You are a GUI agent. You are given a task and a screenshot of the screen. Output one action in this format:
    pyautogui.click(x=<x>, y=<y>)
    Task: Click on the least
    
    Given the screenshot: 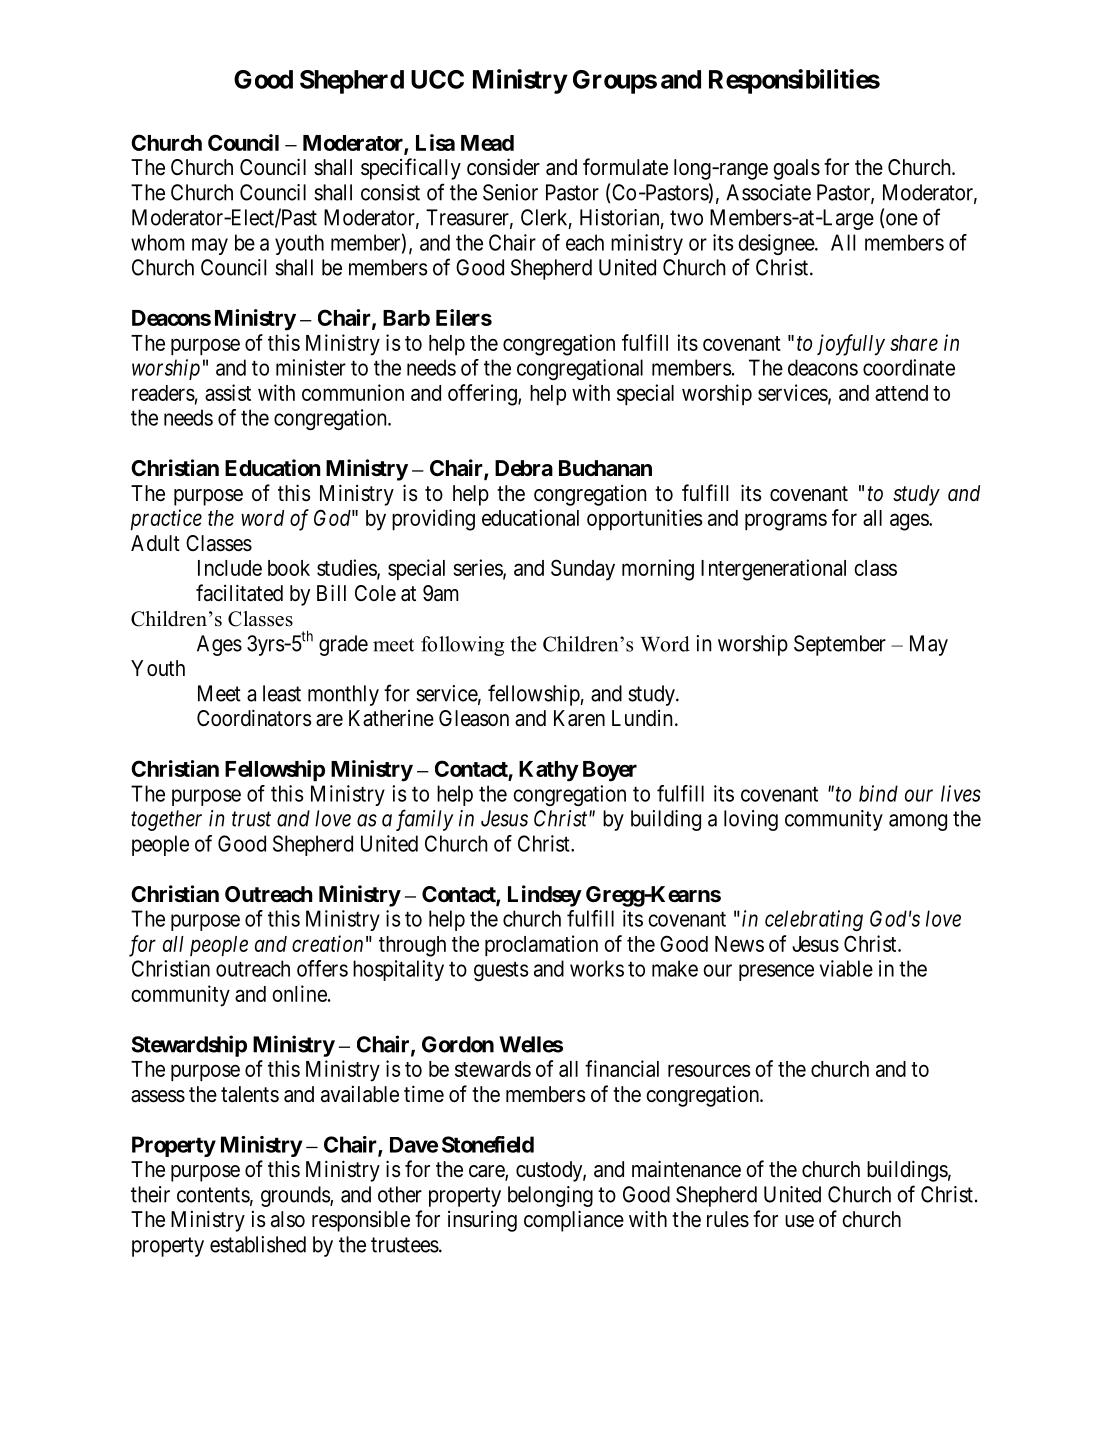 What is the action you would take?
    pyautogui.click(x=282, y=693)
